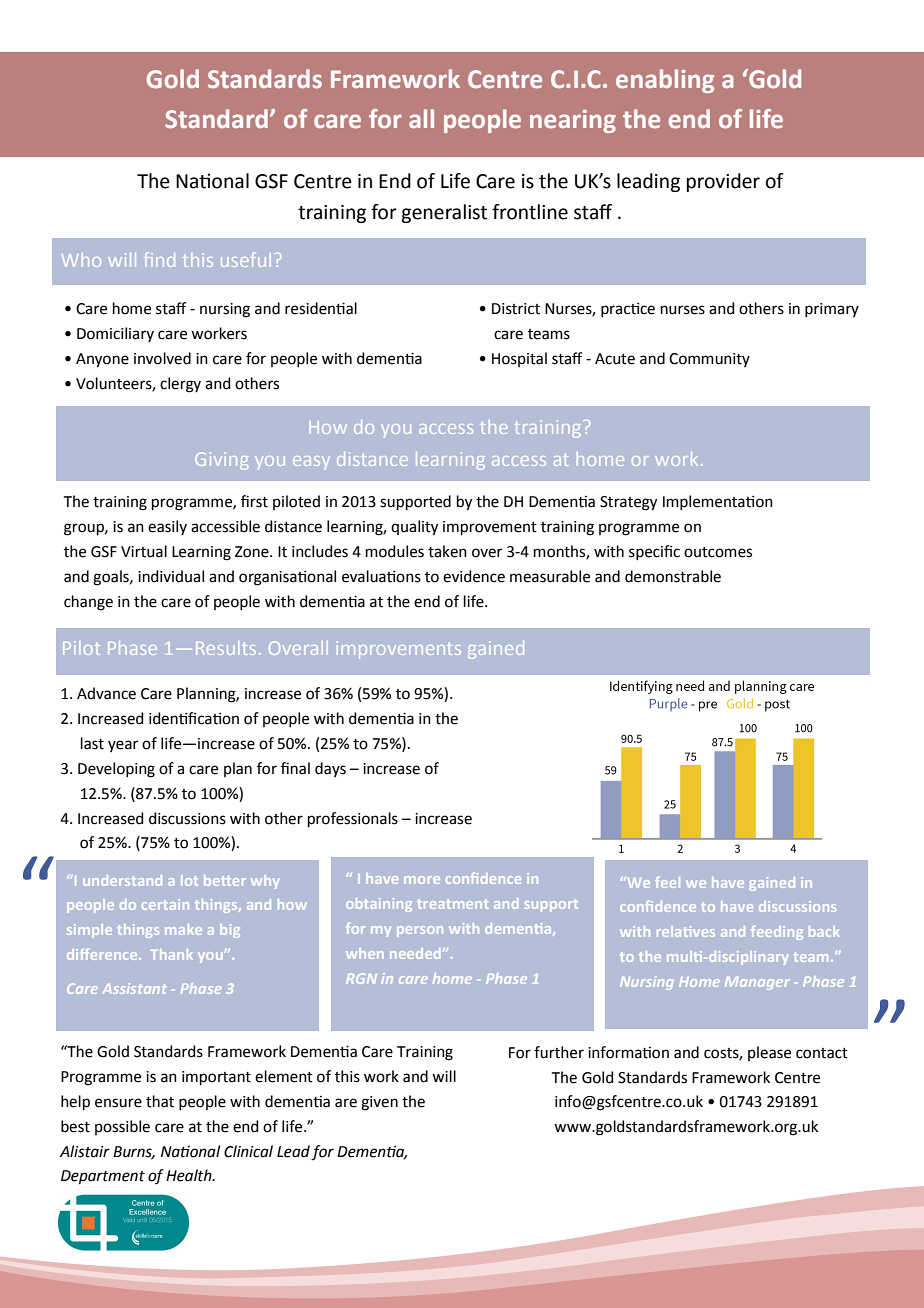 The height and width of the page is (1308, 924). Describe the element at coordinates (667, 882) in the page. I see `feel` at that location.
